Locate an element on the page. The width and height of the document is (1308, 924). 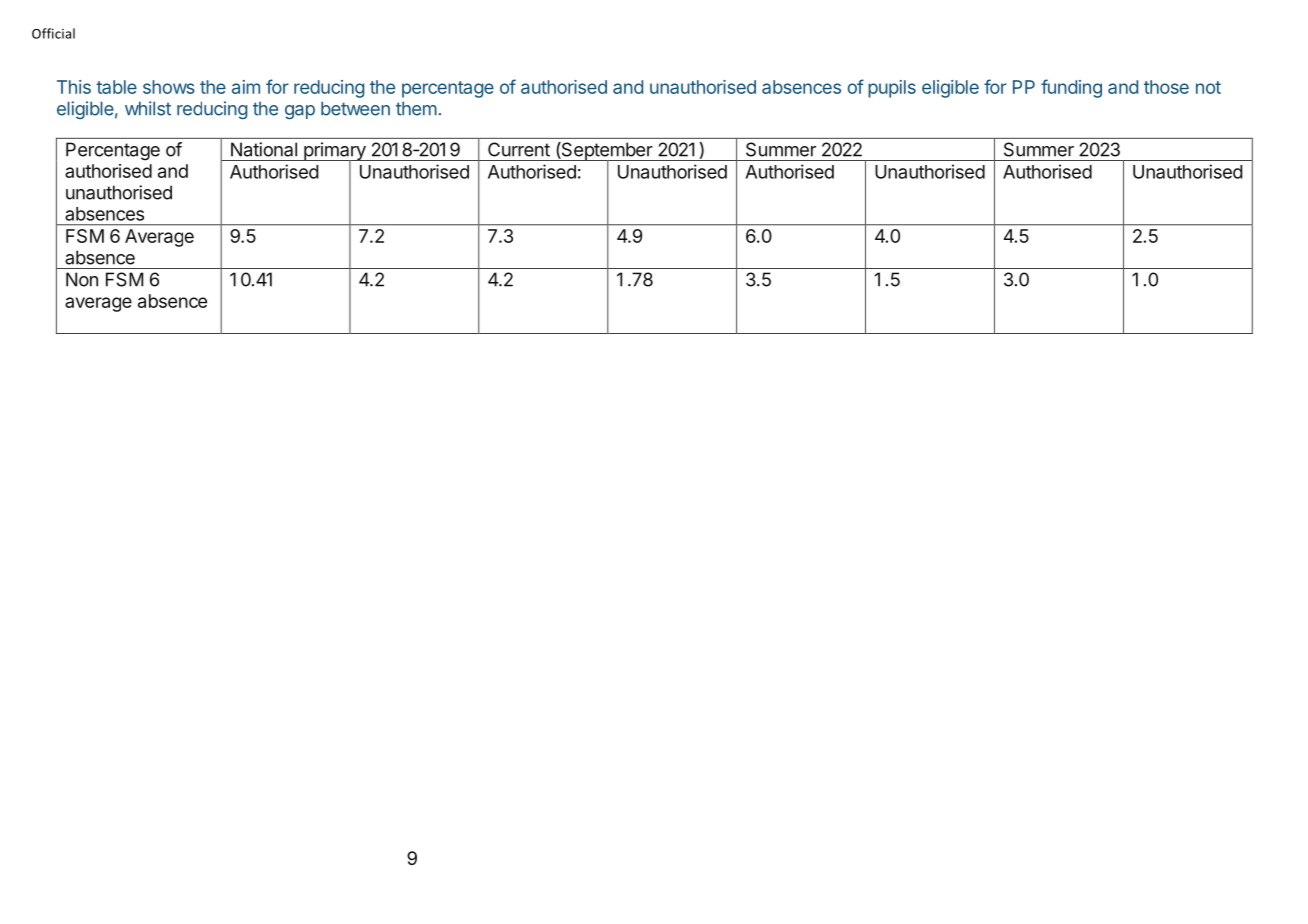
between is located at coordinates (355, 108).
